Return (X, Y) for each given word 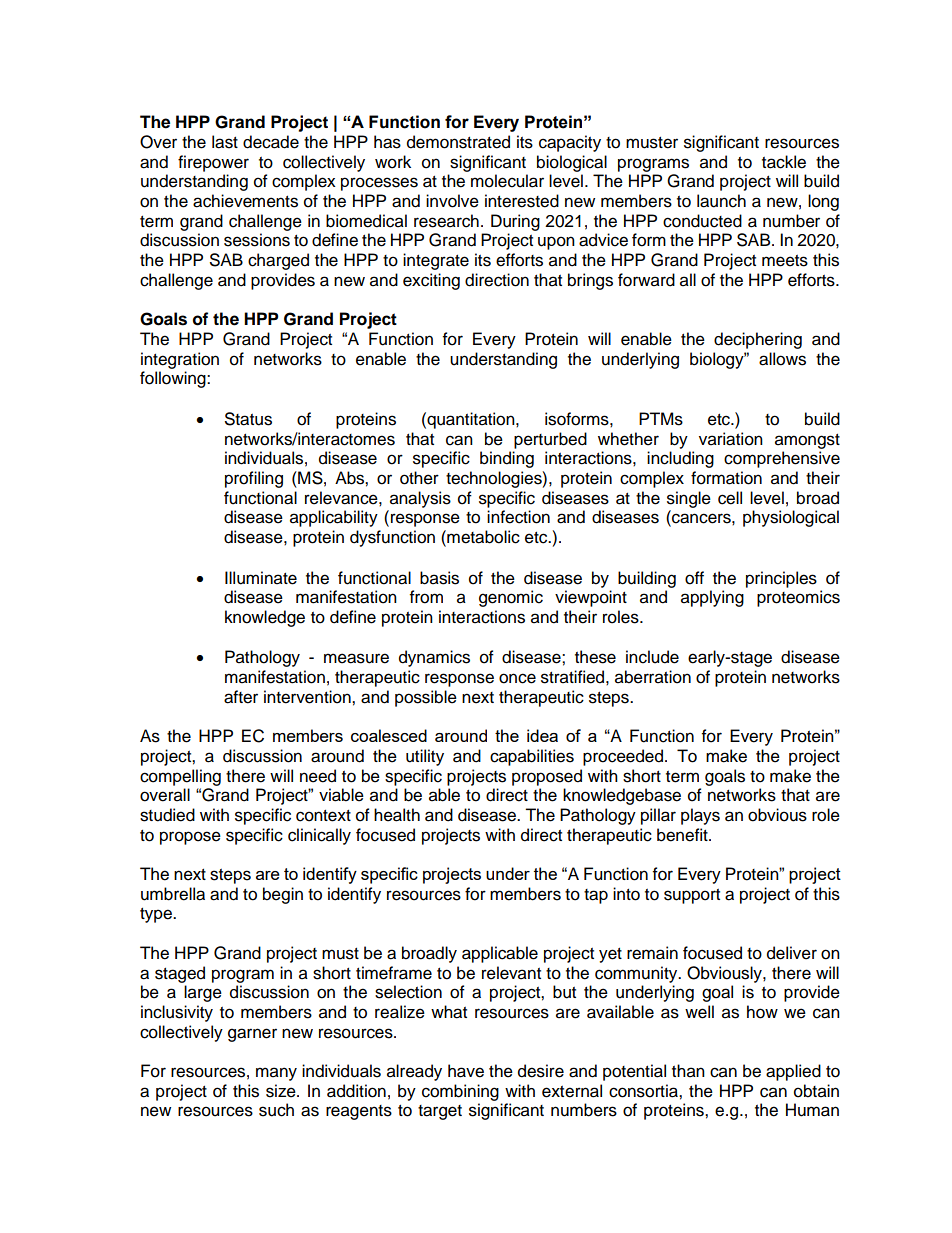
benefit (683, 835)
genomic (511, 598)
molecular (507, 181)
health (397, 815)
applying (712, 598)
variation (731, 439)
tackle (784, 162)
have (466, 1071)
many (276, 1074)
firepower (213, 163)
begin (283, 895)
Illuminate (261, 578)
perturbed (550, 440)
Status (248, 419)
